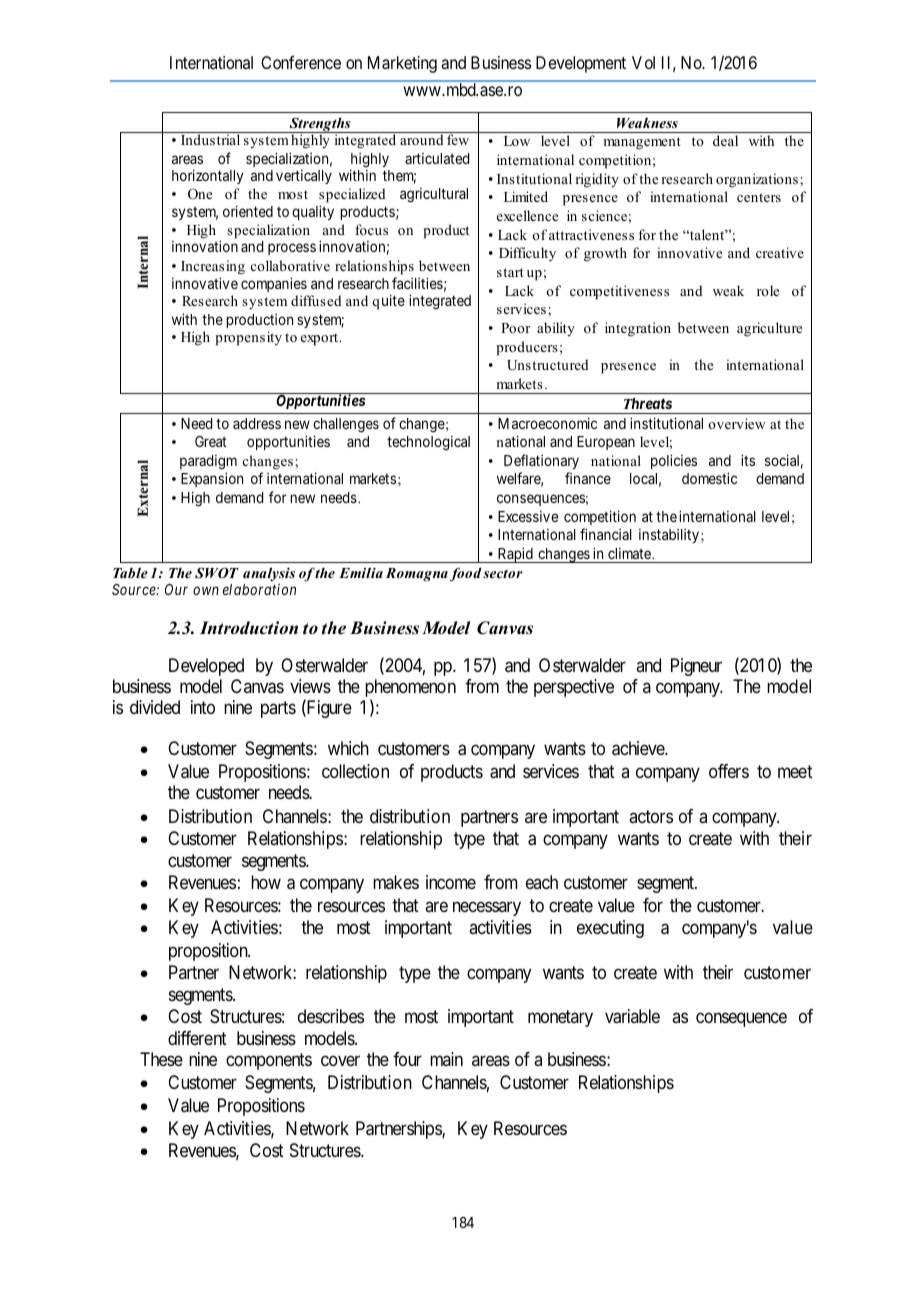  Describe the element at coordinates (458, 139) in the screenshot. I see `few` at that location.
